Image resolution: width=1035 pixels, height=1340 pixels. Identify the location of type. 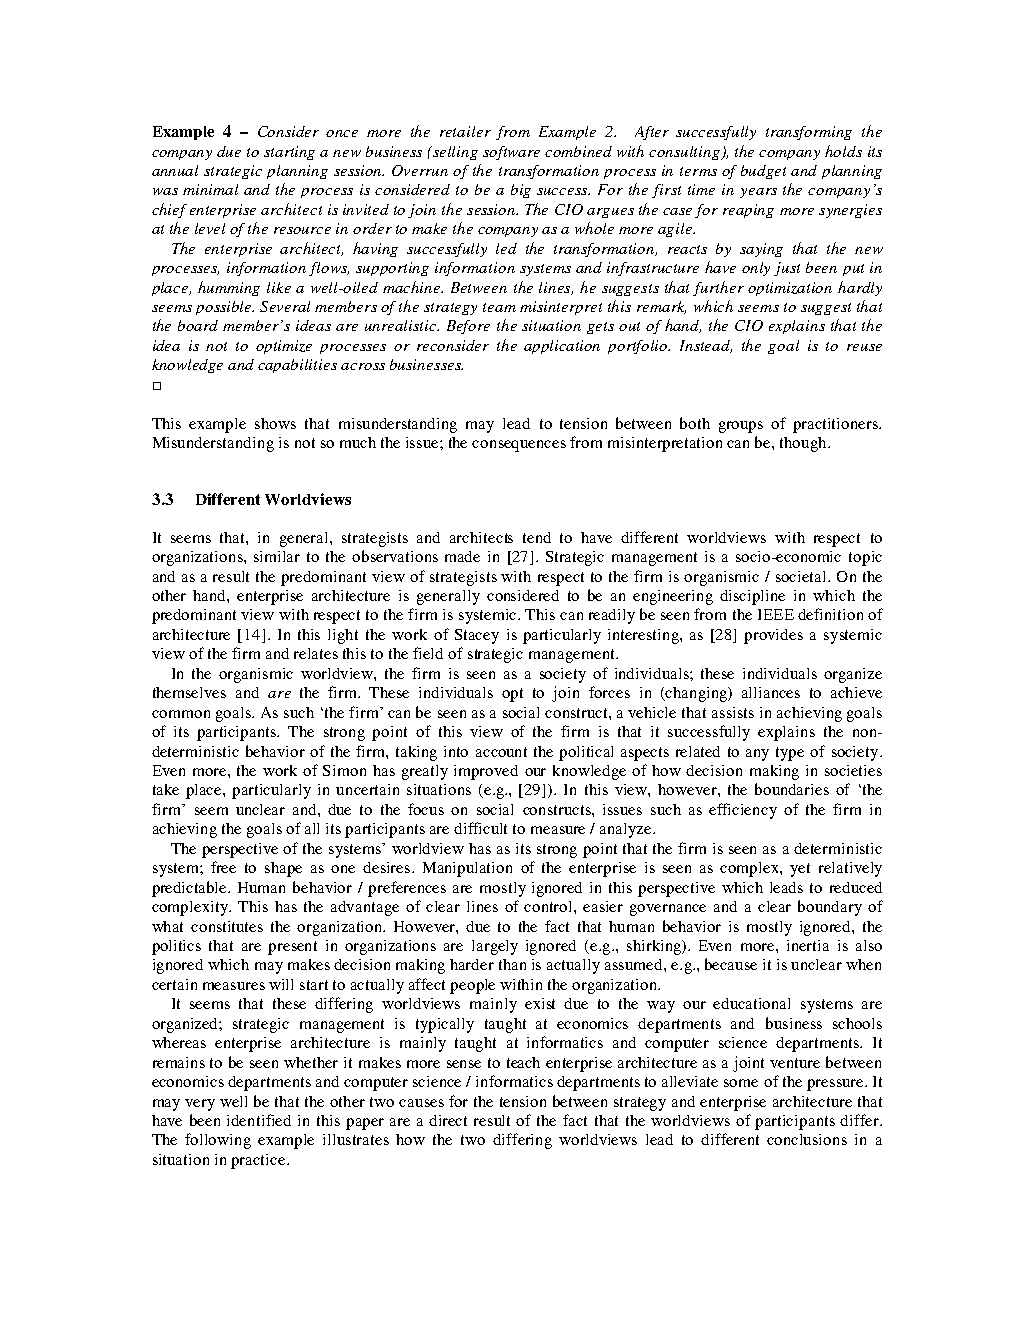
(790, 754).
